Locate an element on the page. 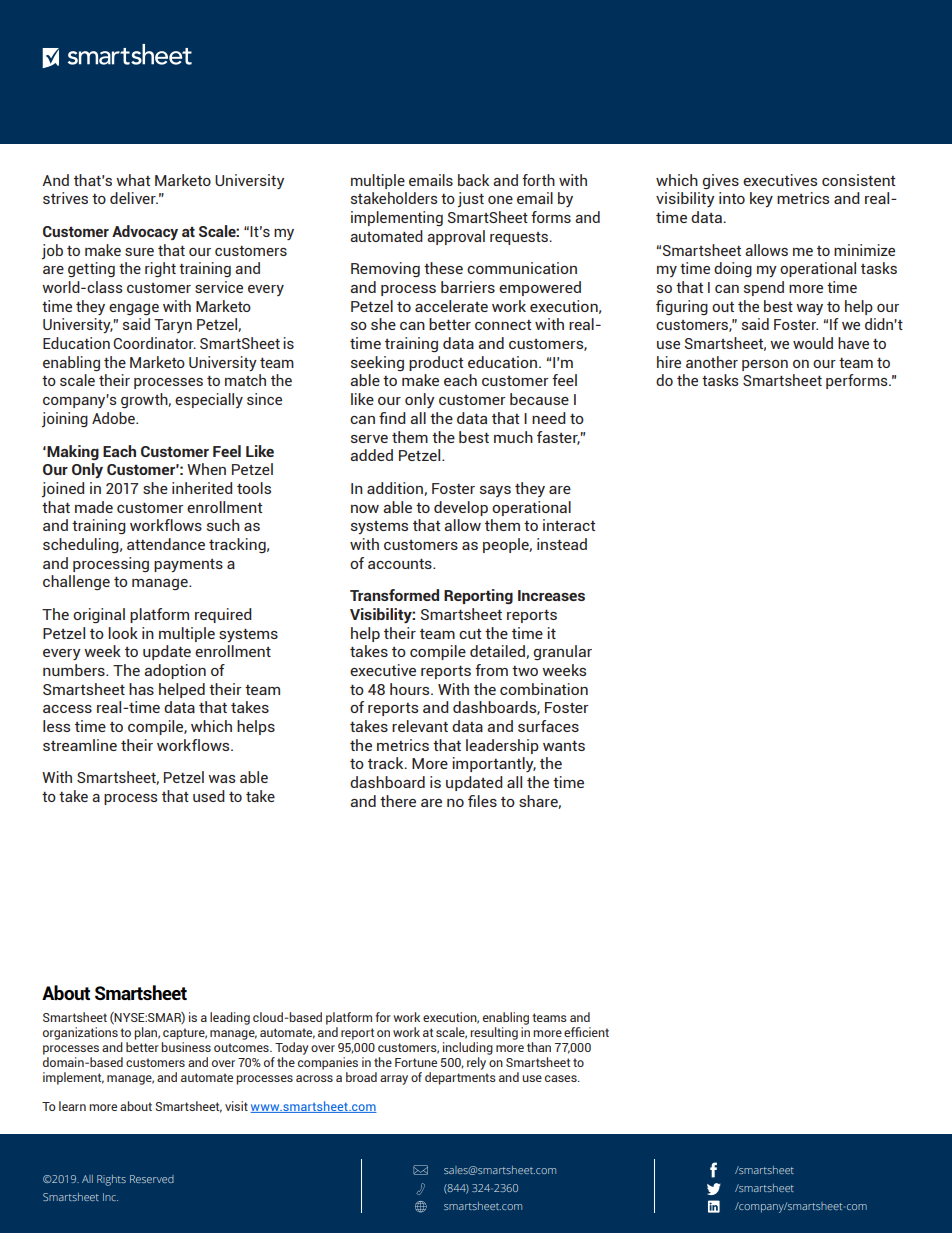 The height and width of the document is (1233, 952). business is located at coordinates (186, 1047).
